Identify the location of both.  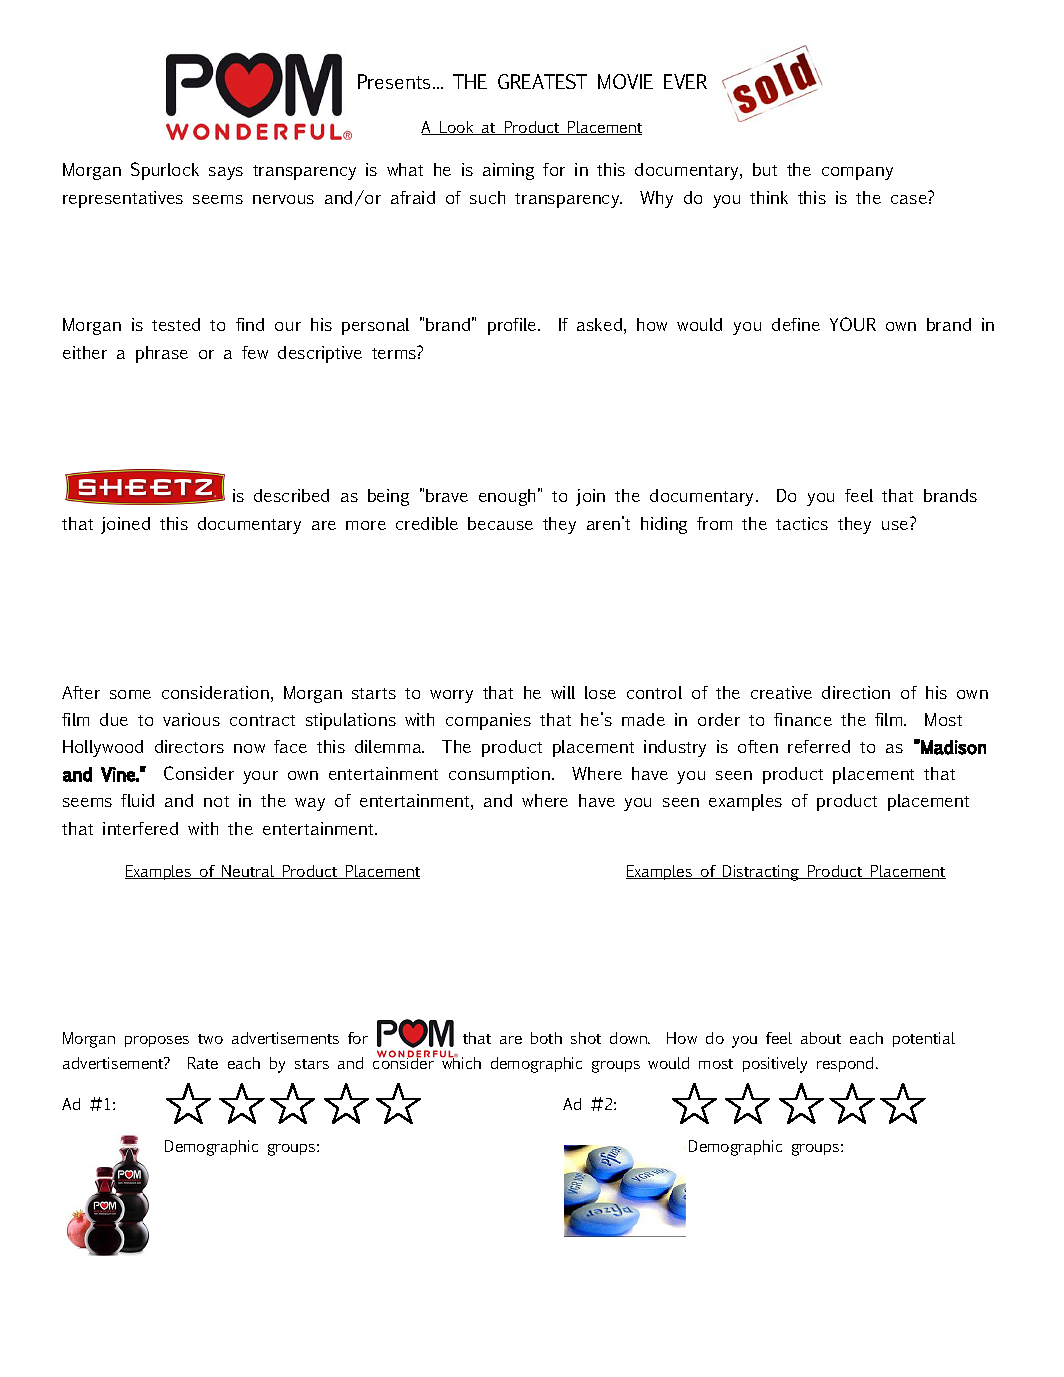
(546, 1038).
